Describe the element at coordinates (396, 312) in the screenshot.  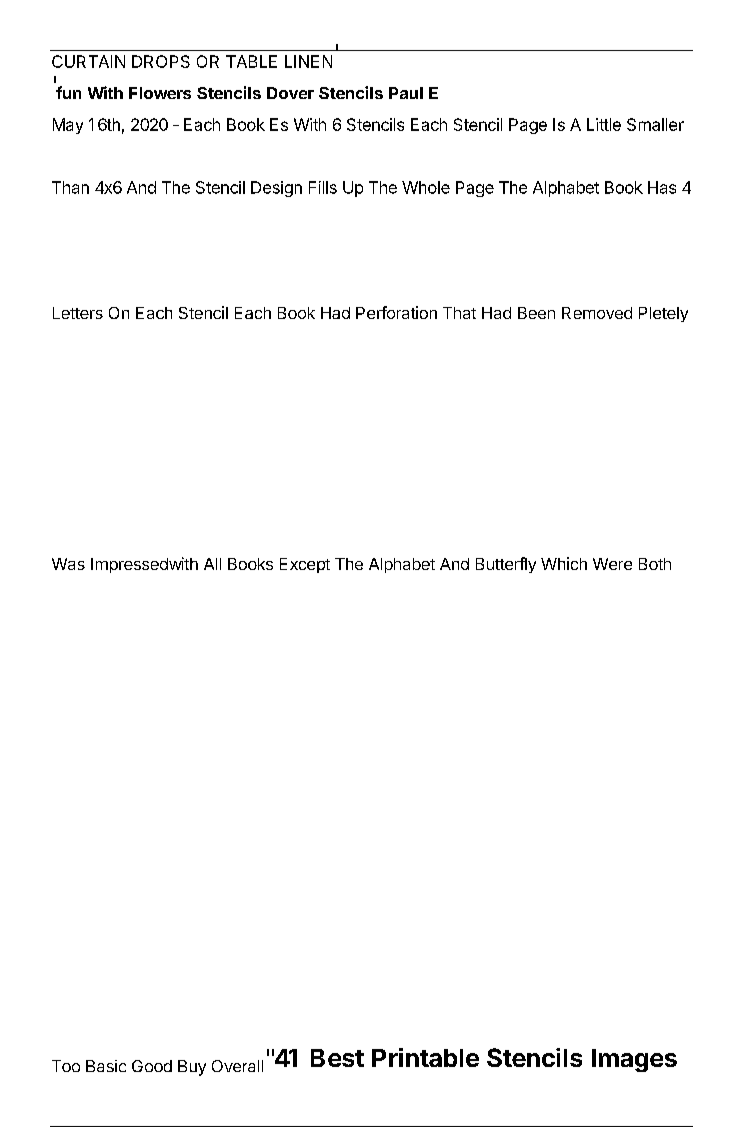
I see `Perforation` at that location.
